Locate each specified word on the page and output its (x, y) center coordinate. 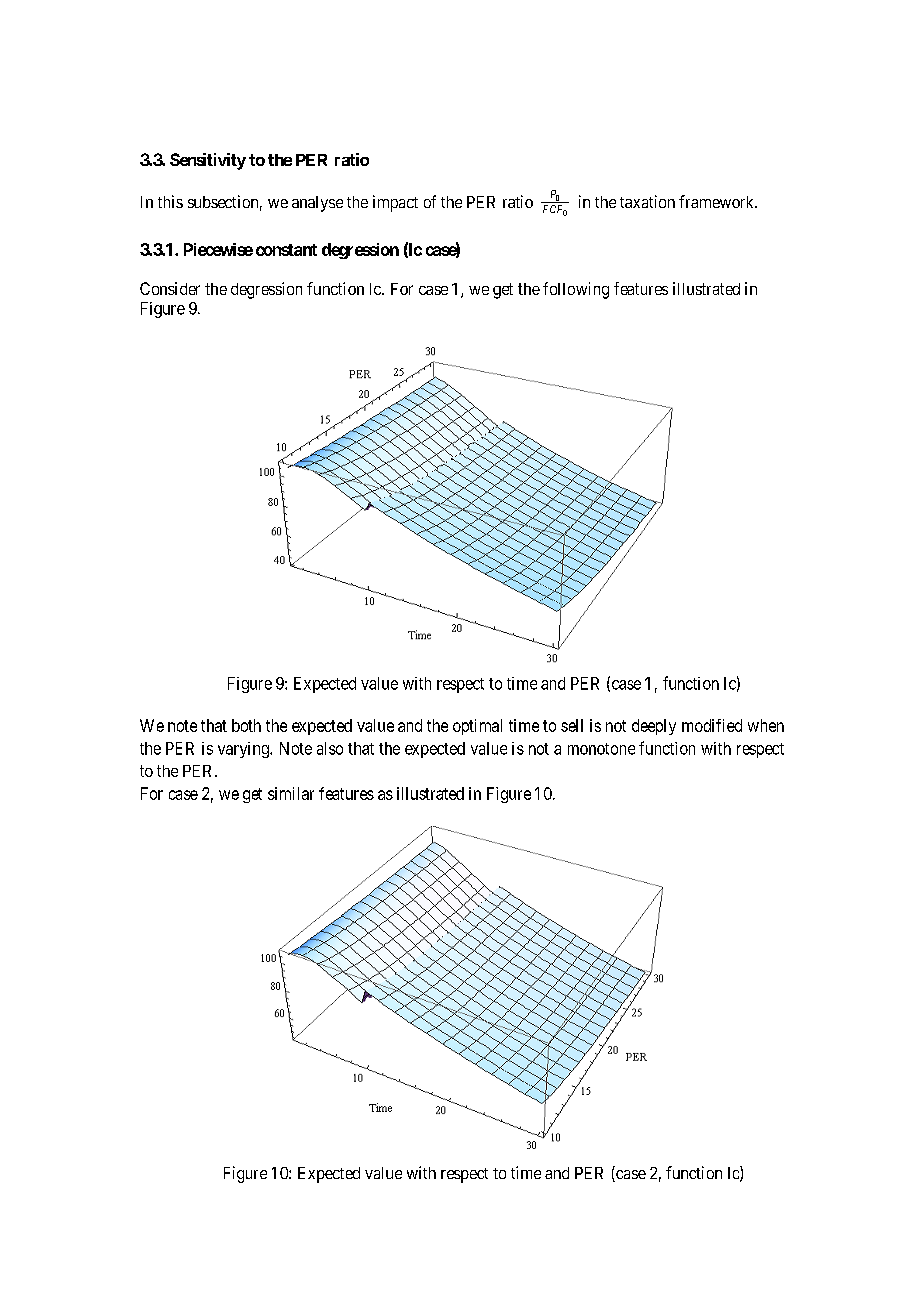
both (246, 725)
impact (395, 203)
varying (244, 750)
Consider (170, 288)
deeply (654, 727)
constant (286, 250)
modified (712, 725)
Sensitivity (208, 161)
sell (572, 725)
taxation (647, 201)
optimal (477, 727)
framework (718, 201)
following (576, 290)
